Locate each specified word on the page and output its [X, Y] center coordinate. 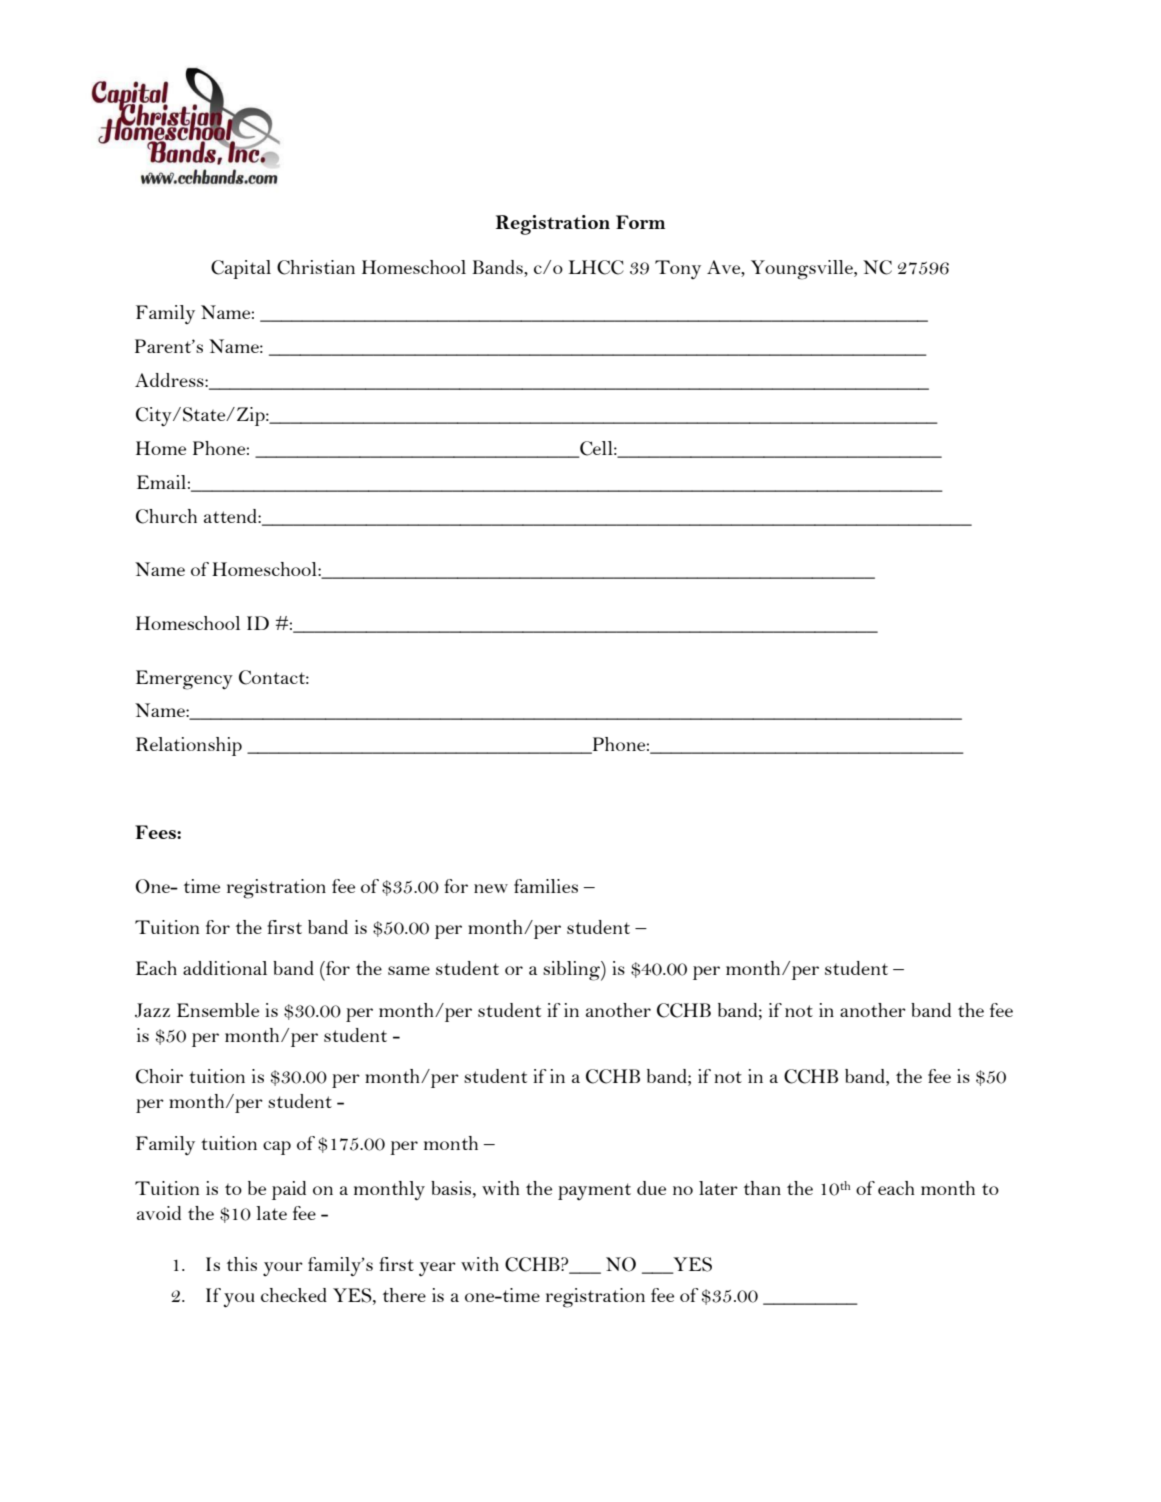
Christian [316, 267]
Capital [241, 269]
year [437, 1269]
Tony [678, 269]
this [242, 1264]
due [651, 1188]
